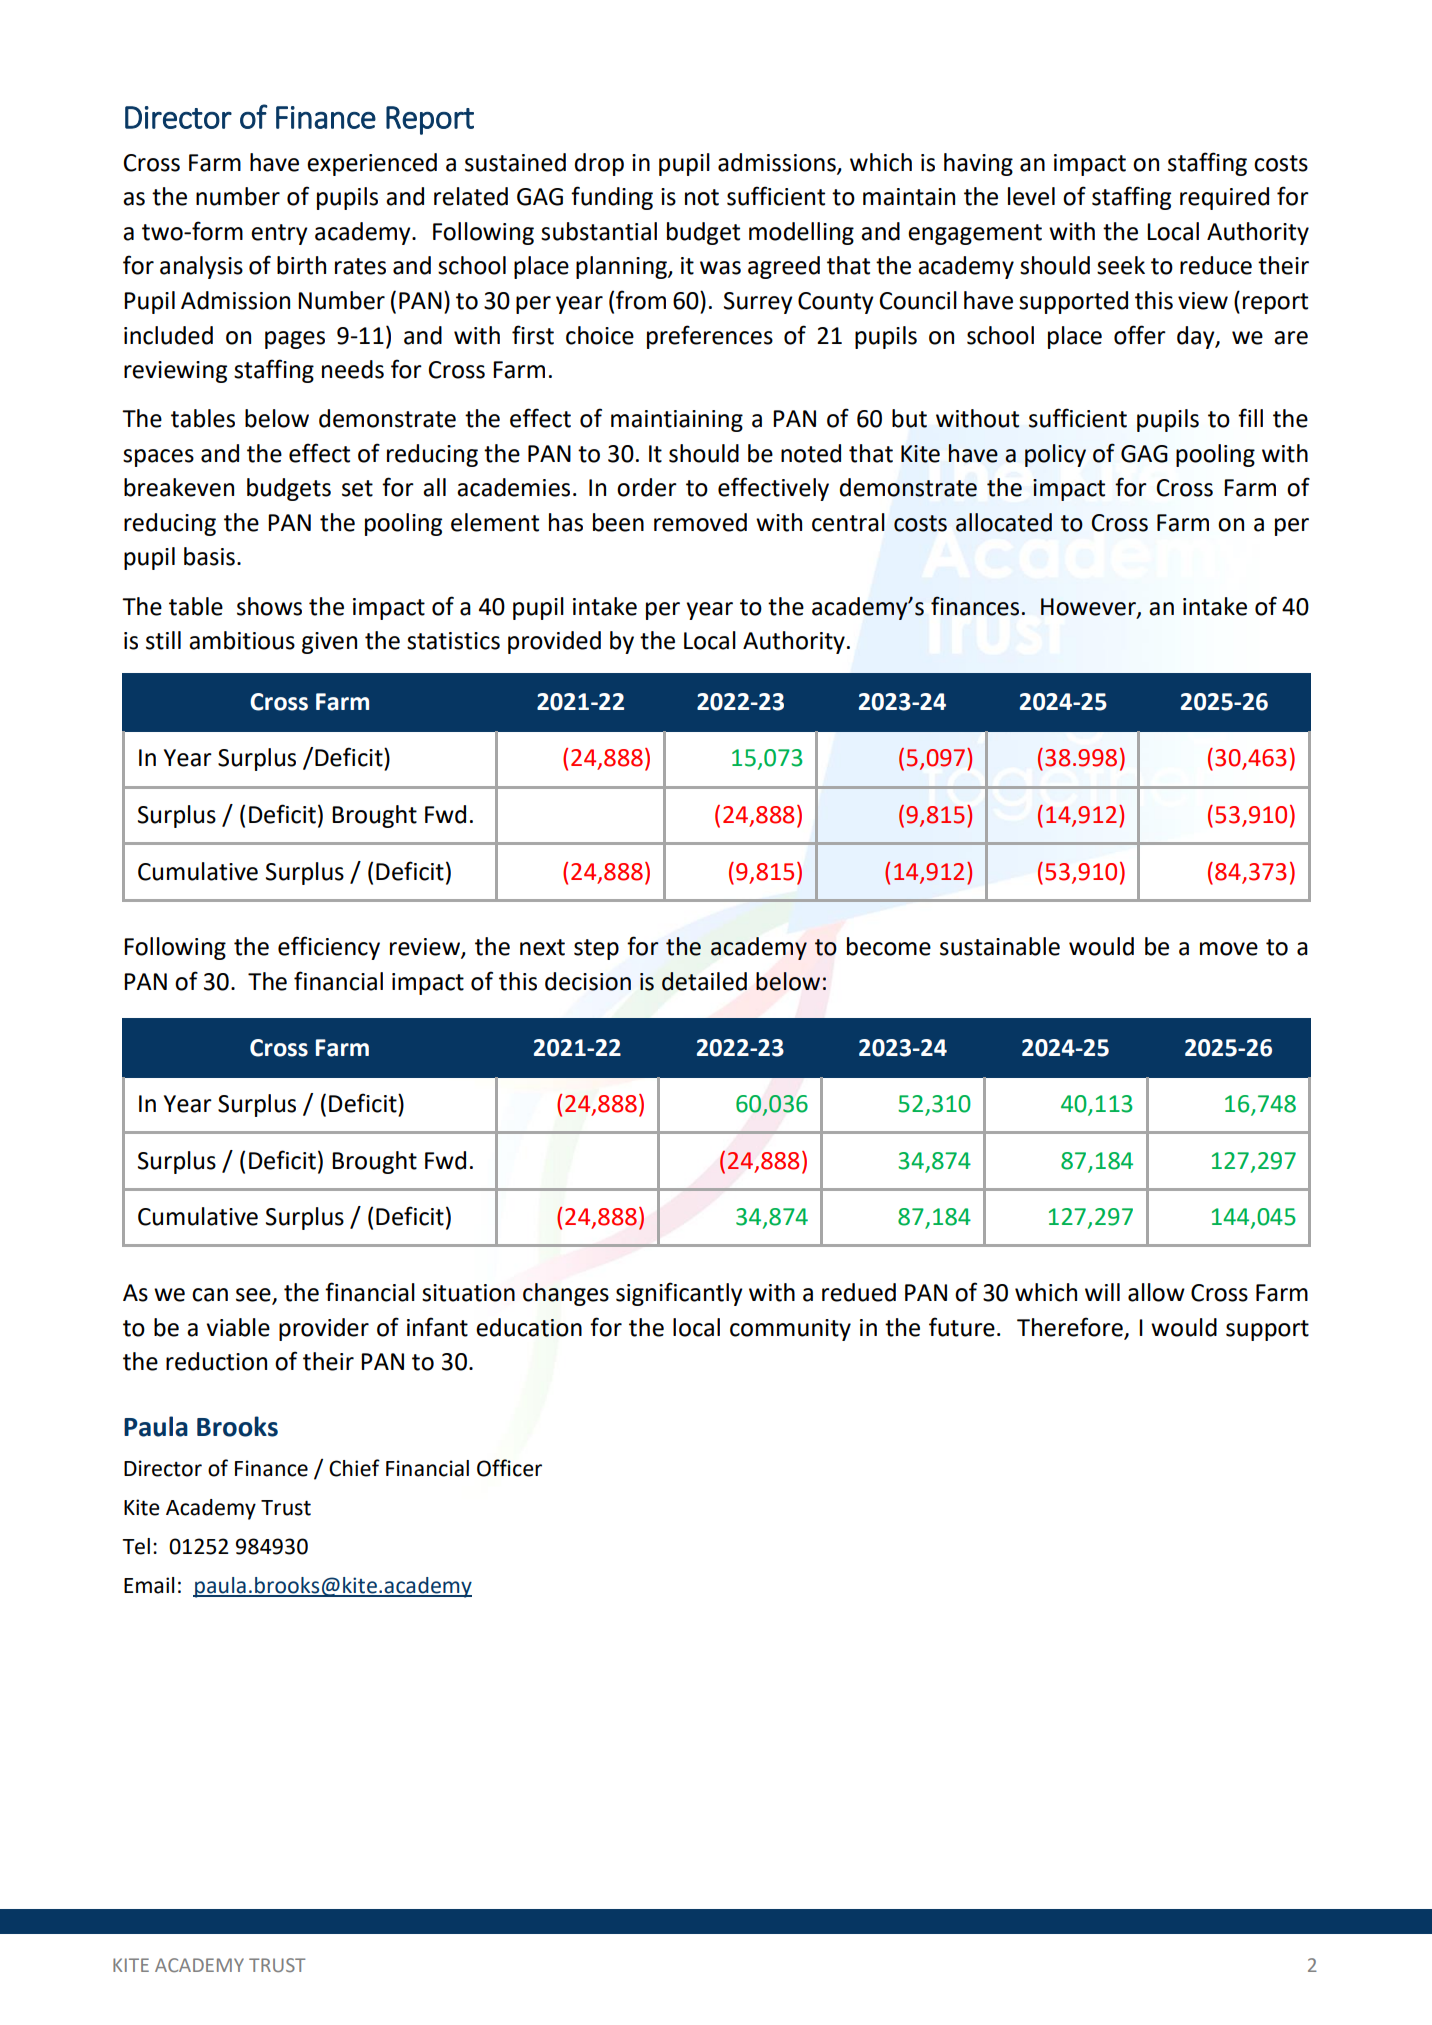  What do you see at coordinates (554, 642) in the page?
I see `provided` at bounding box center [554, 642].
